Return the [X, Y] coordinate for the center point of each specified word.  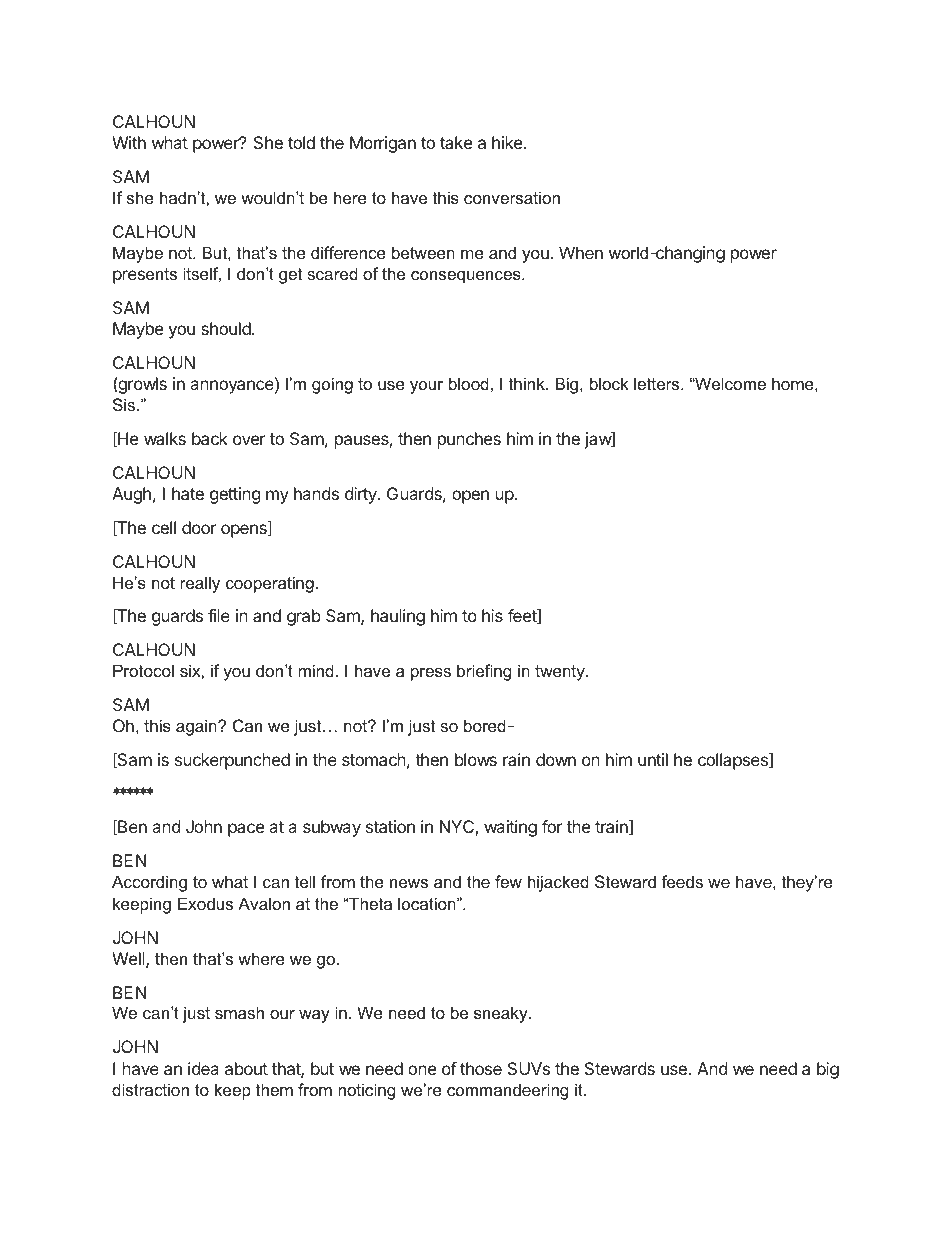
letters [658, 383]
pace [246, 830]
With [129, 142]
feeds [682, 881]
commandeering [507, 1091]
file [219, 615]
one [422, 1070]
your [426, 387]
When [581, 252]
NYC [458, 828]
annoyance [233, 387]
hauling [398, 617]
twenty [561, 673]
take [456, 142]
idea [203, 1068]
